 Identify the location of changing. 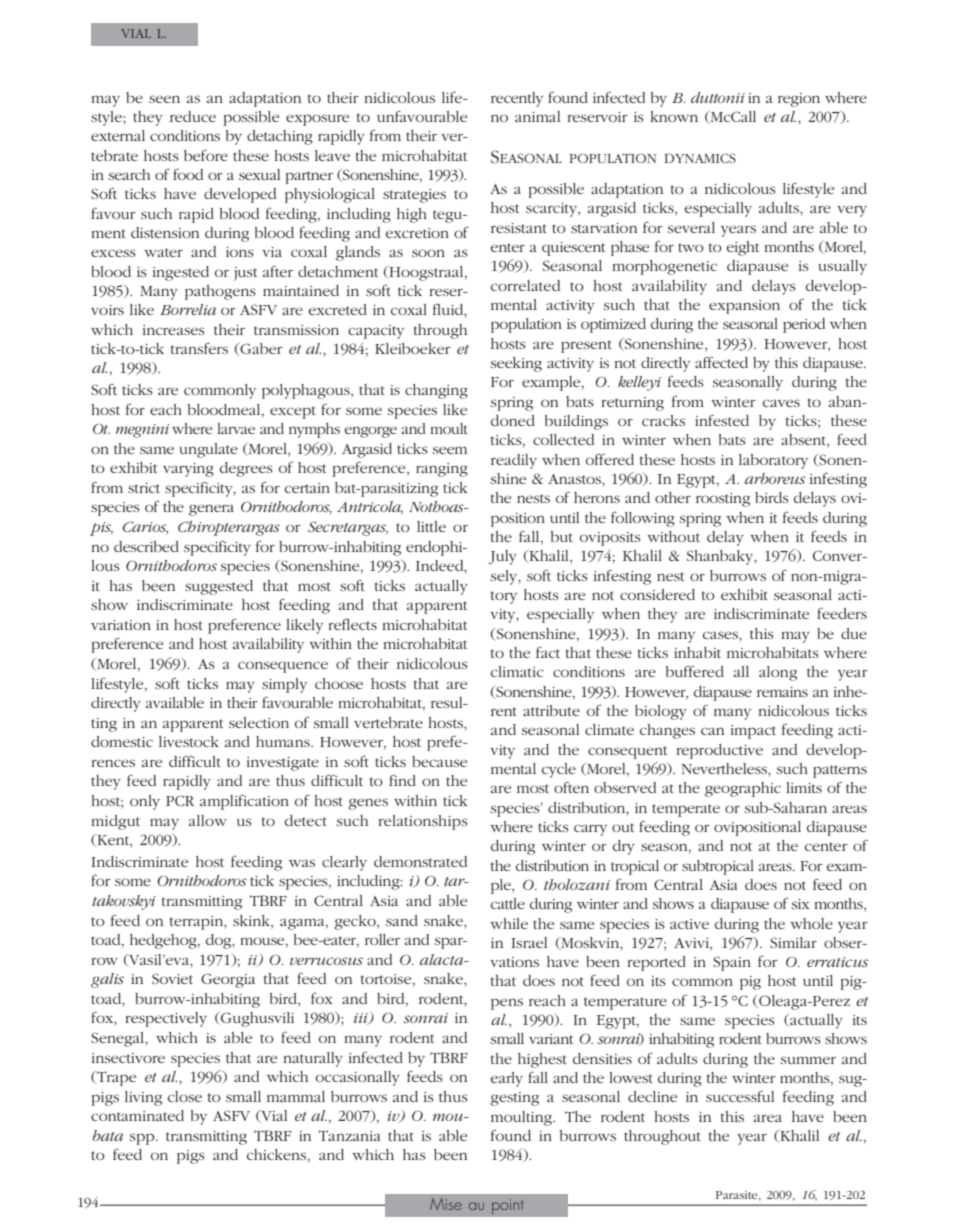
(436, 391).
